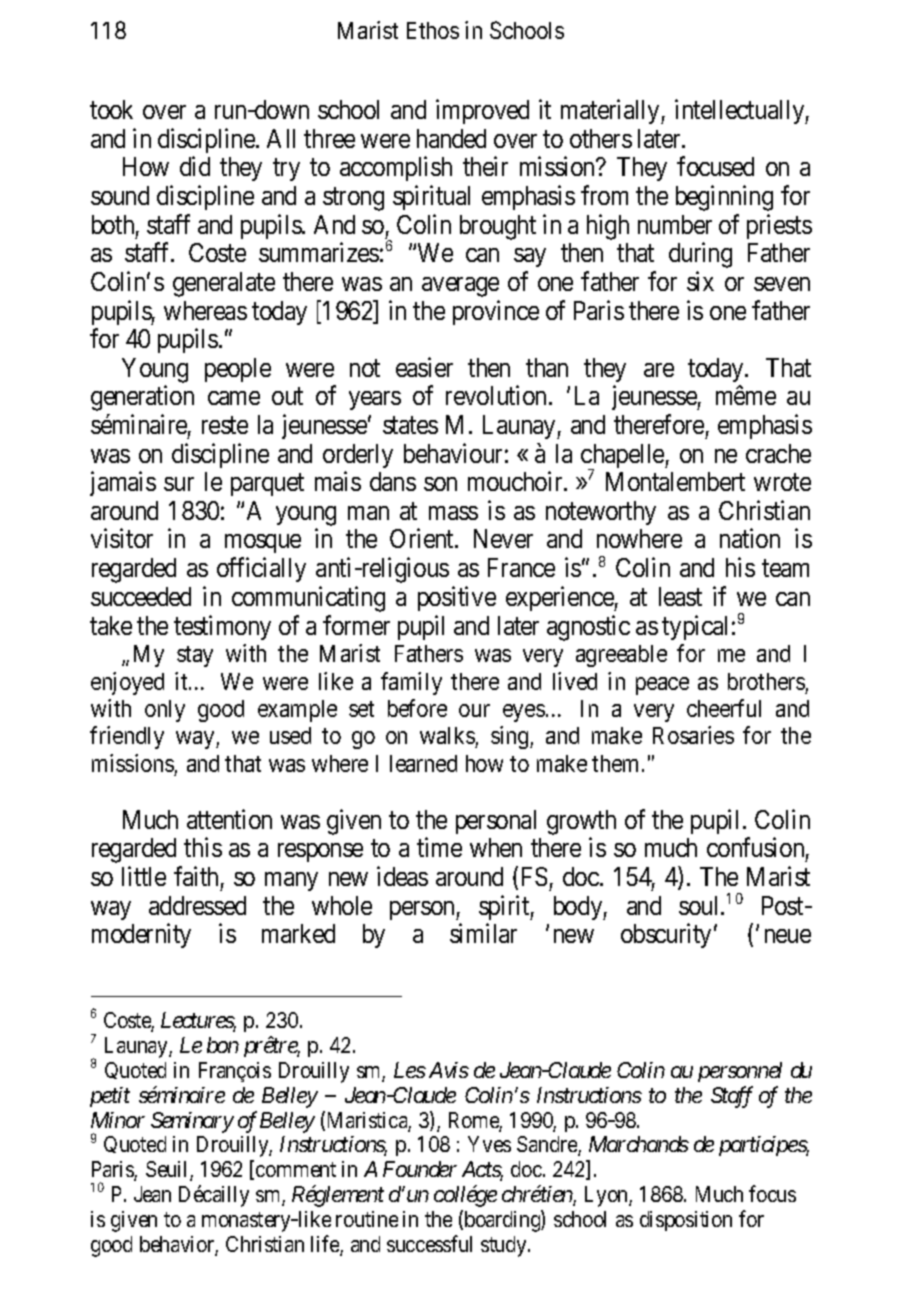 Image resolution: width=917 pixels, height=1316 pixels. I want to click on took, so click(111, 109).
